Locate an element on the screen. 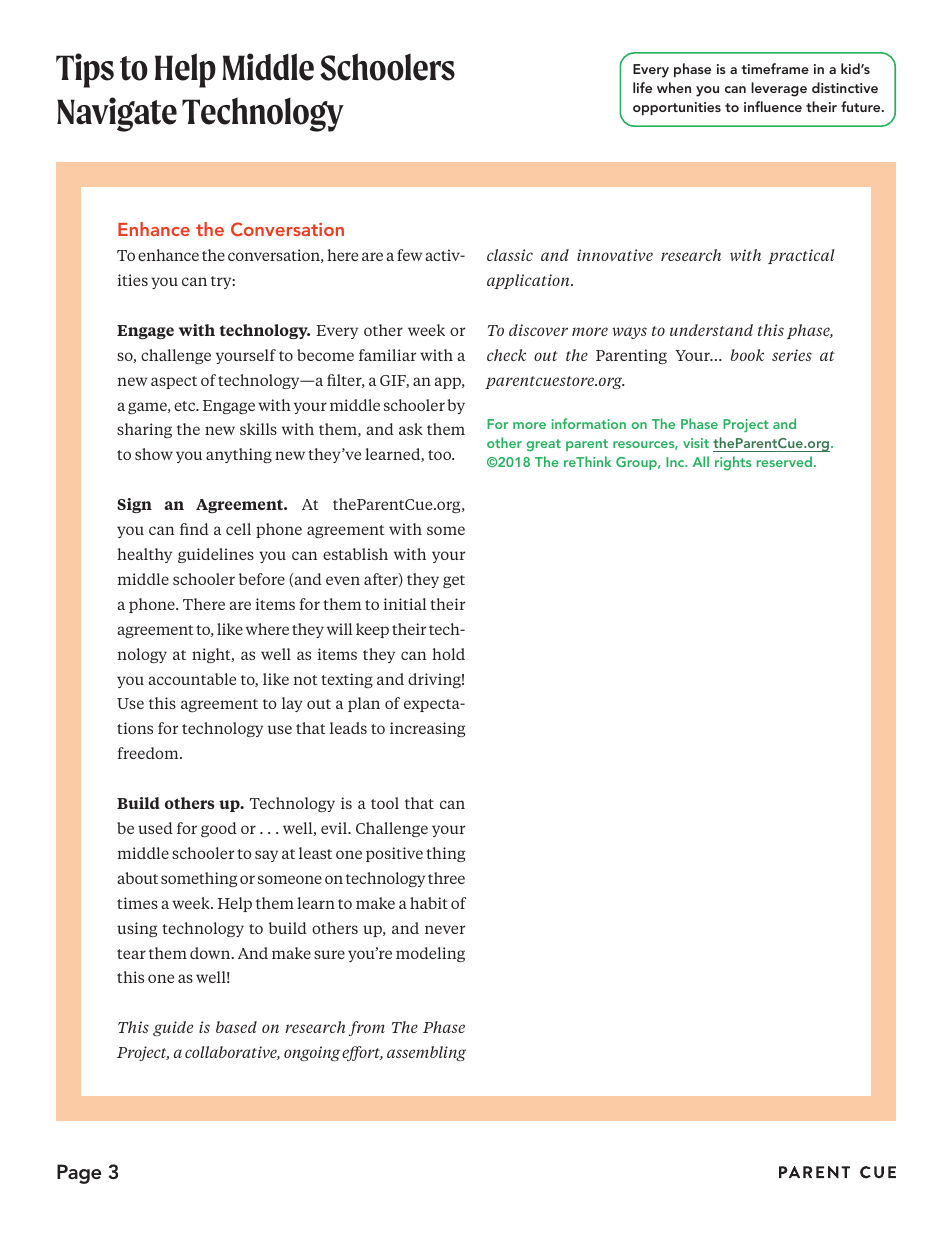  about is located at coordinates (137, 878).
